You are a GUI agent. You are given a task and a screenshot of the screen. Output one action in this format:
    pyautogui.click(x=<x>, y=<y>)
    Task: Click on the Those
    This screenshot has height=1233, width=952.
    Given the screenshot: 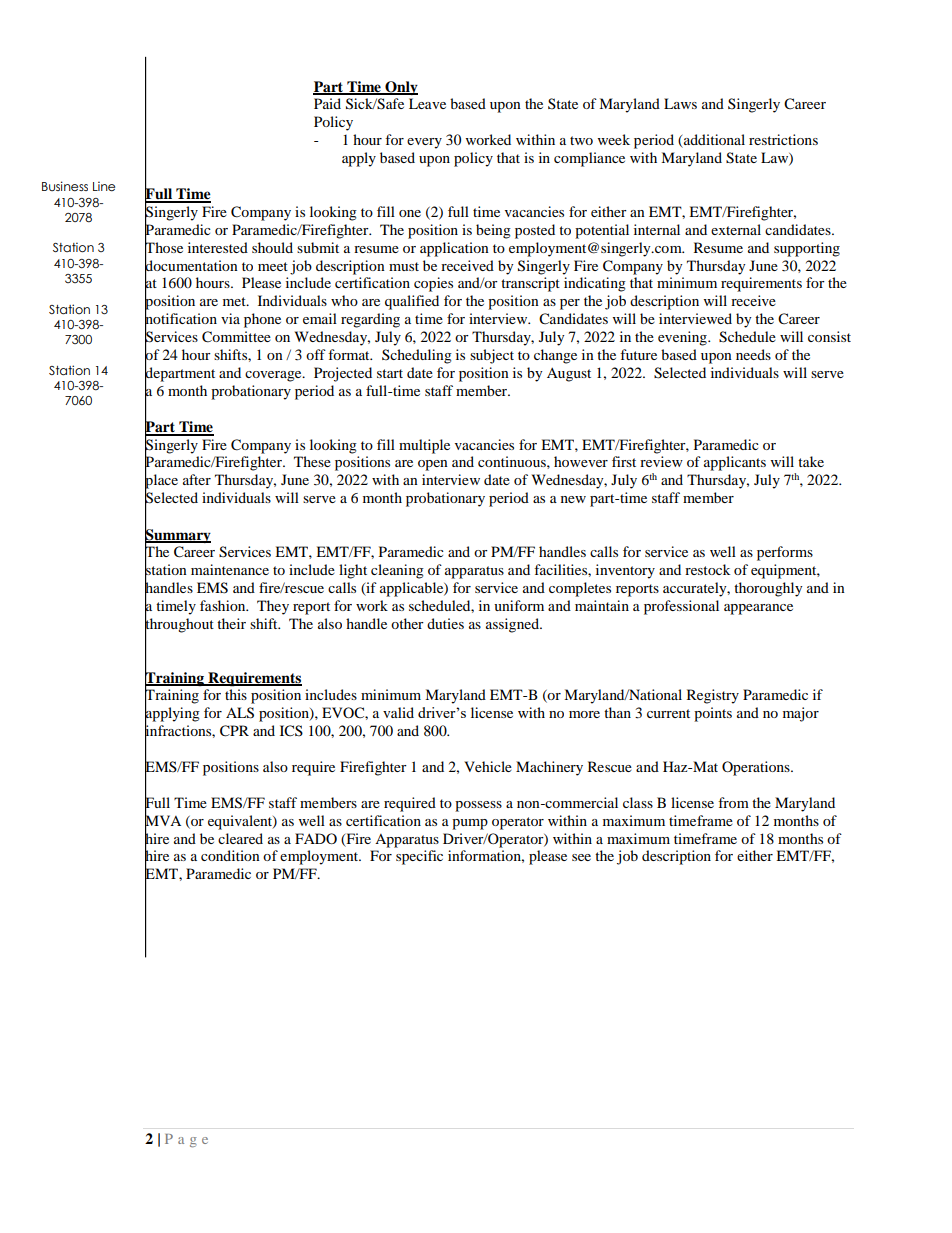 What is the action you would take?
    pyautogui.click(x=164, y=247)
